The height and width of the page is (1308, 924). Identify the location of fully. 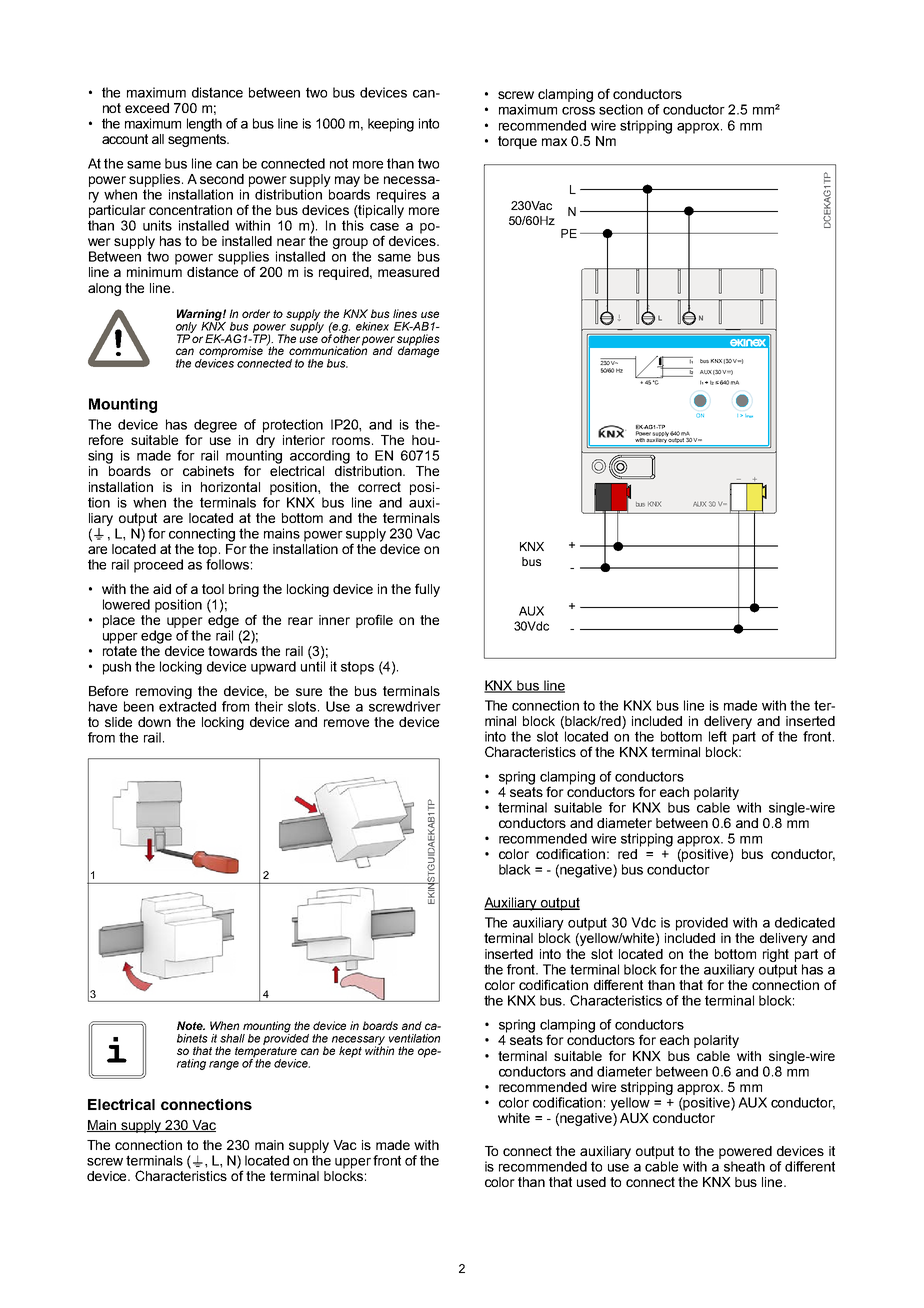
(427, 590).
